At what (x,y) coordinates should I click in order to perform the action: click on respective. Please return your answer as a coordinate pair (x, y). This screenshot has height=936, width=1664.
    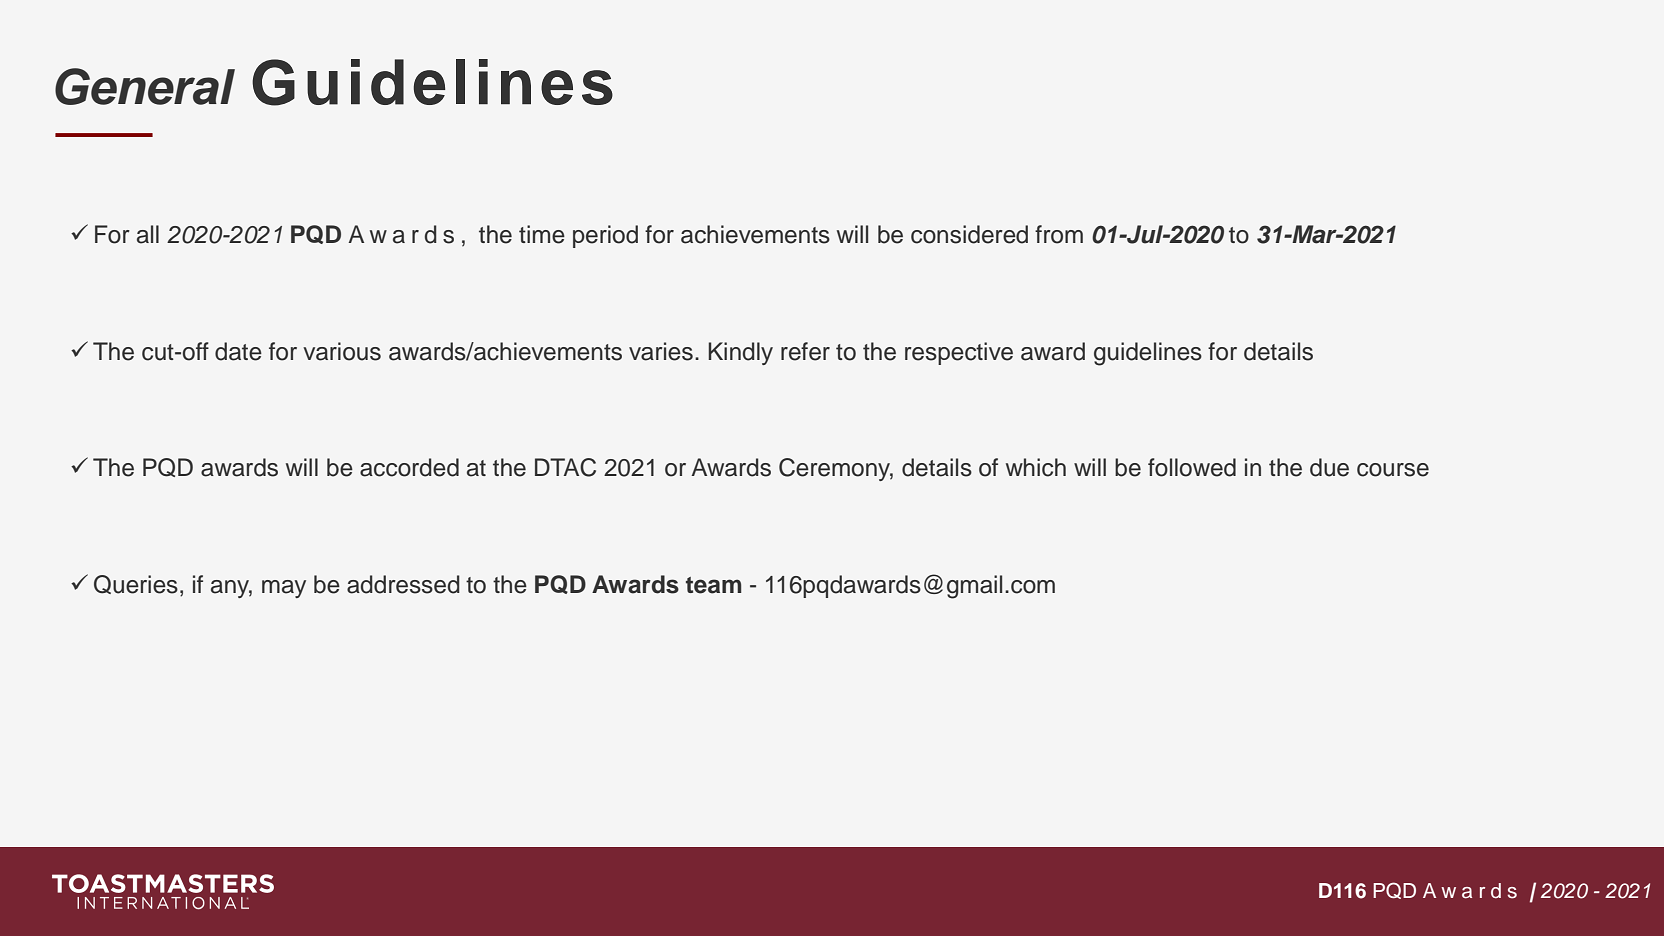
    Looking at the image, I should click on (959, 353).
